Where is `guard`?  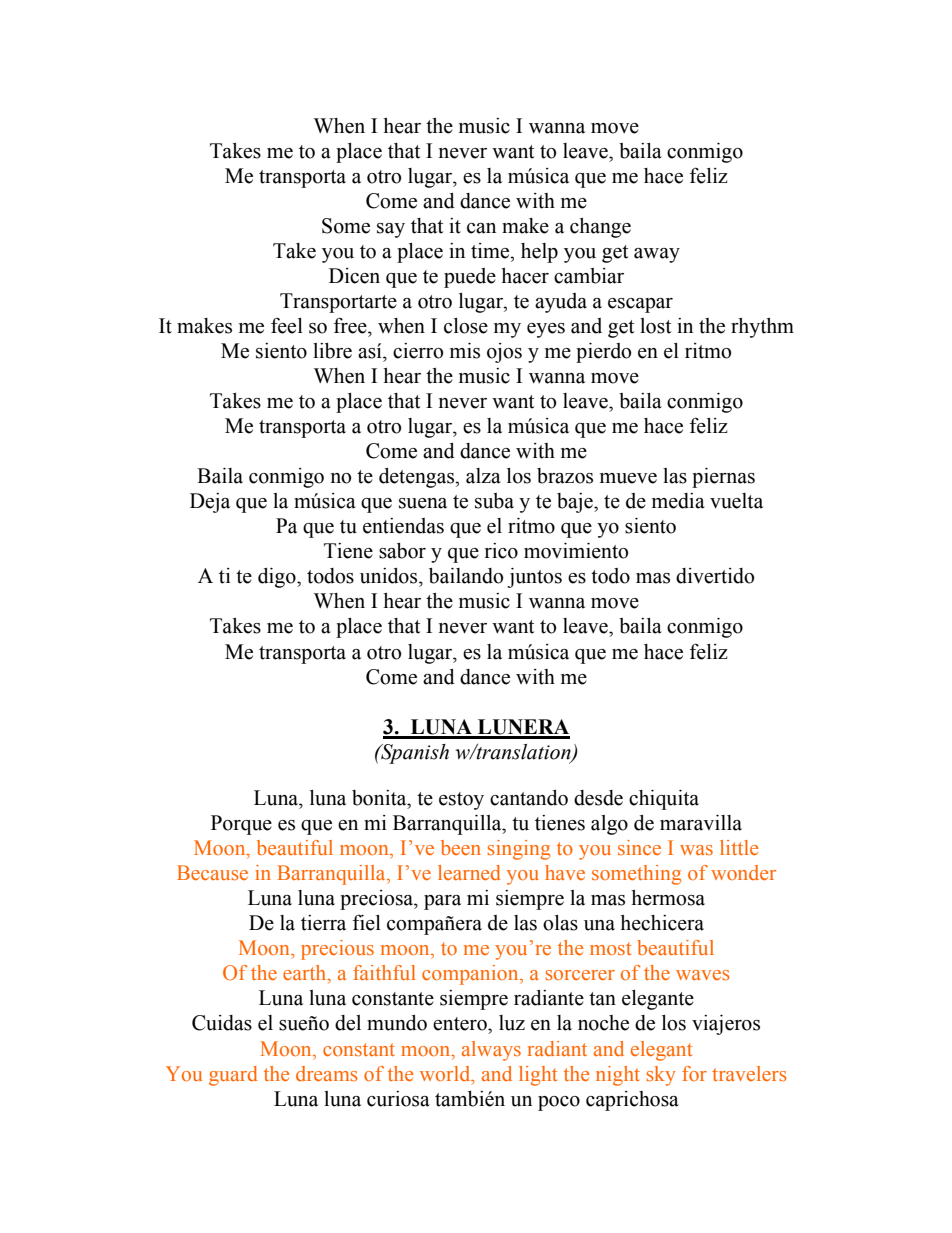 guard is located at coordinates (233, 1076).
